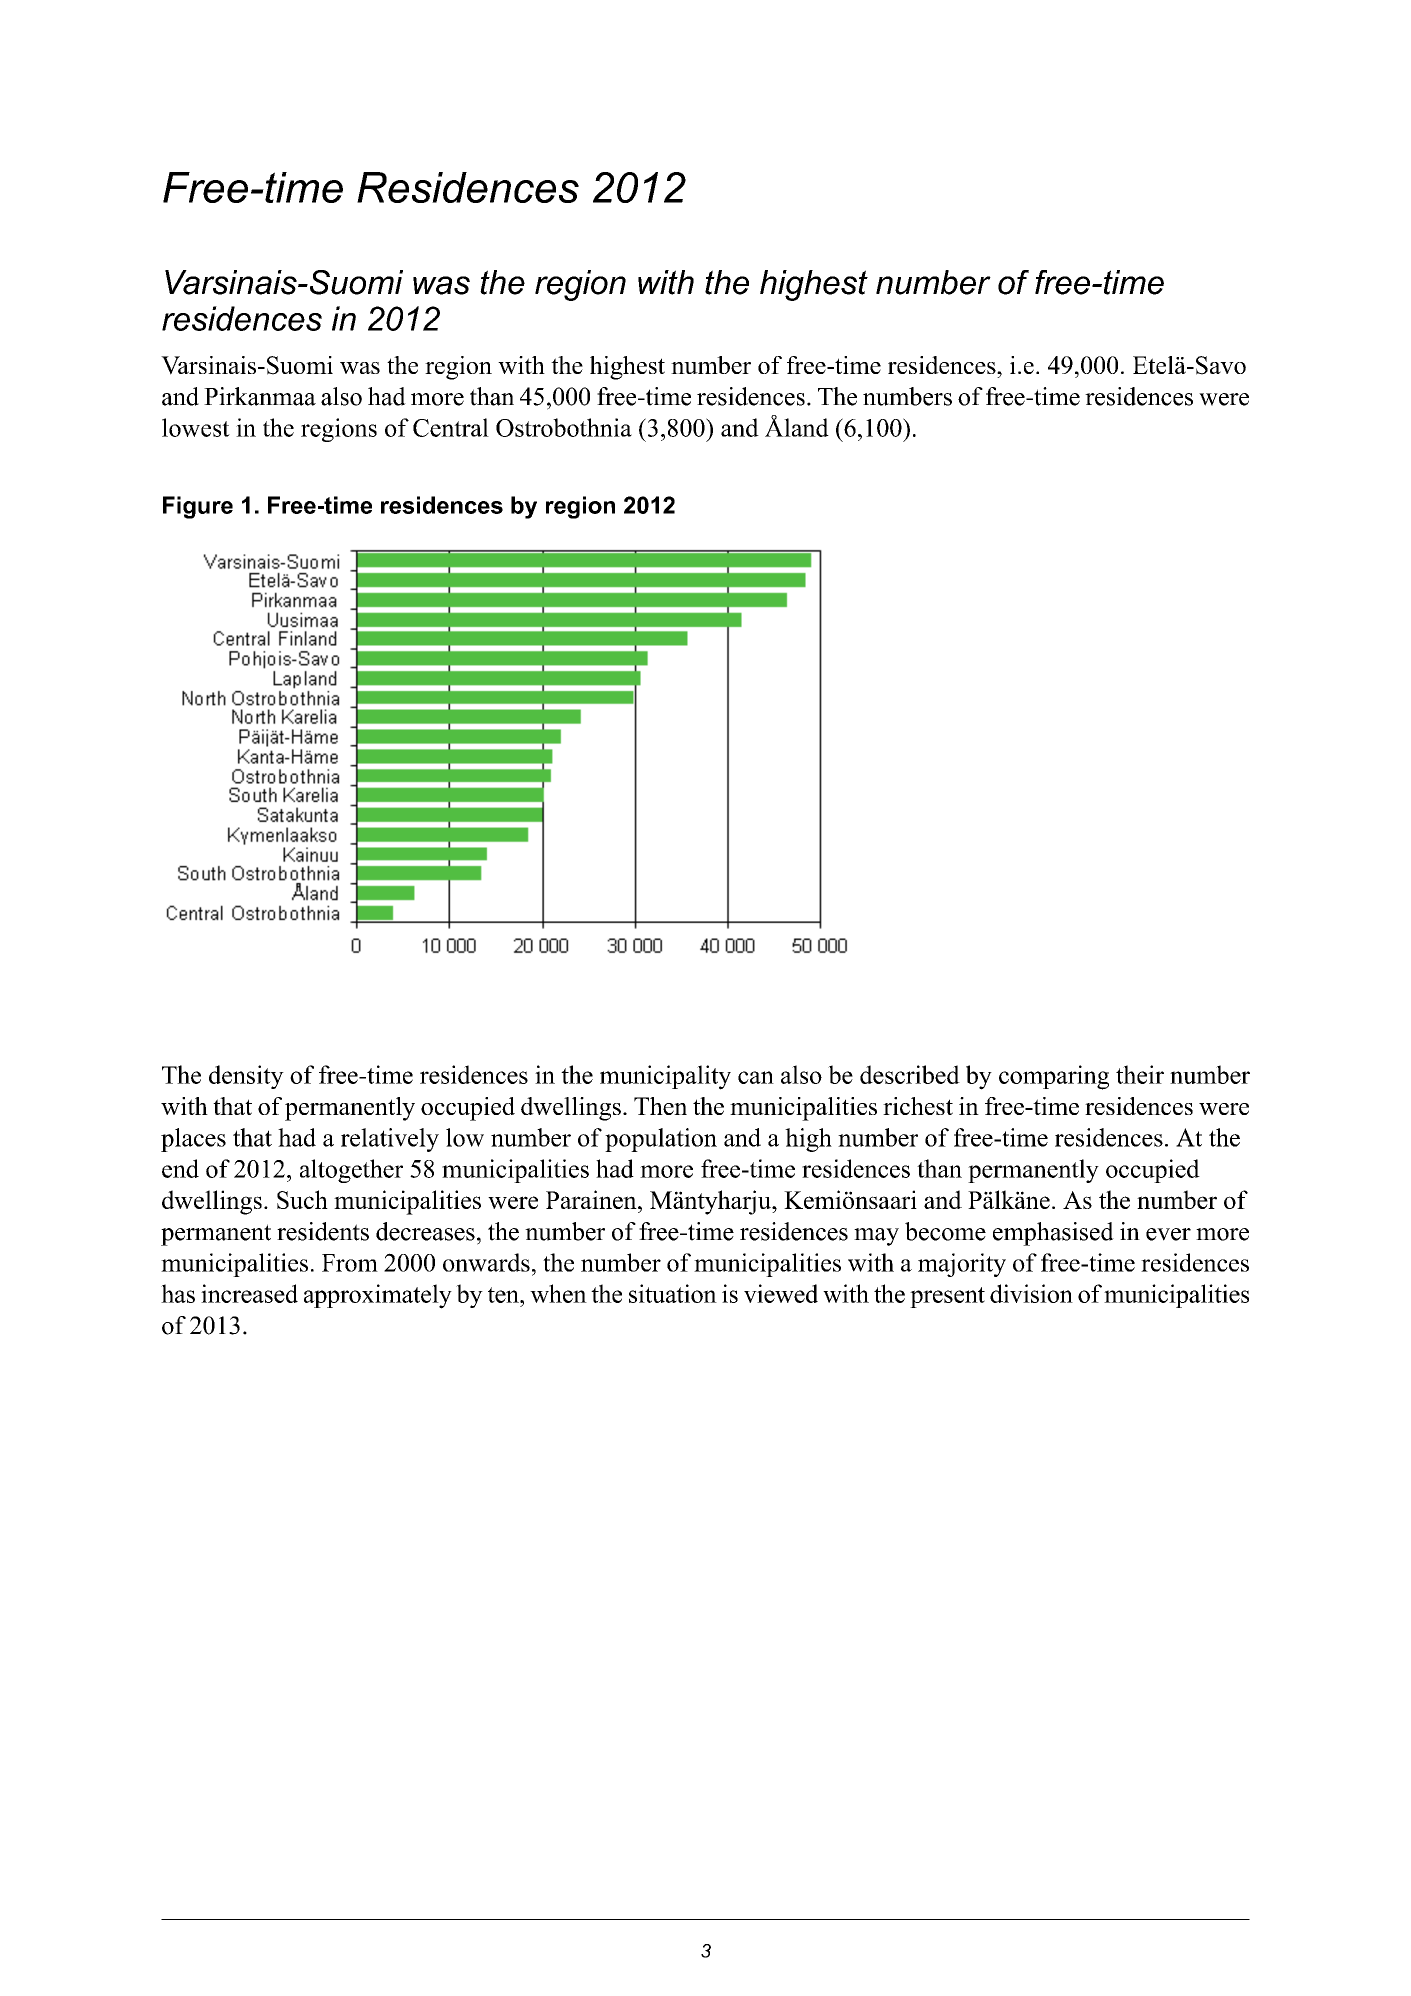  I want to click on comparing, so click(1054, 1077).
